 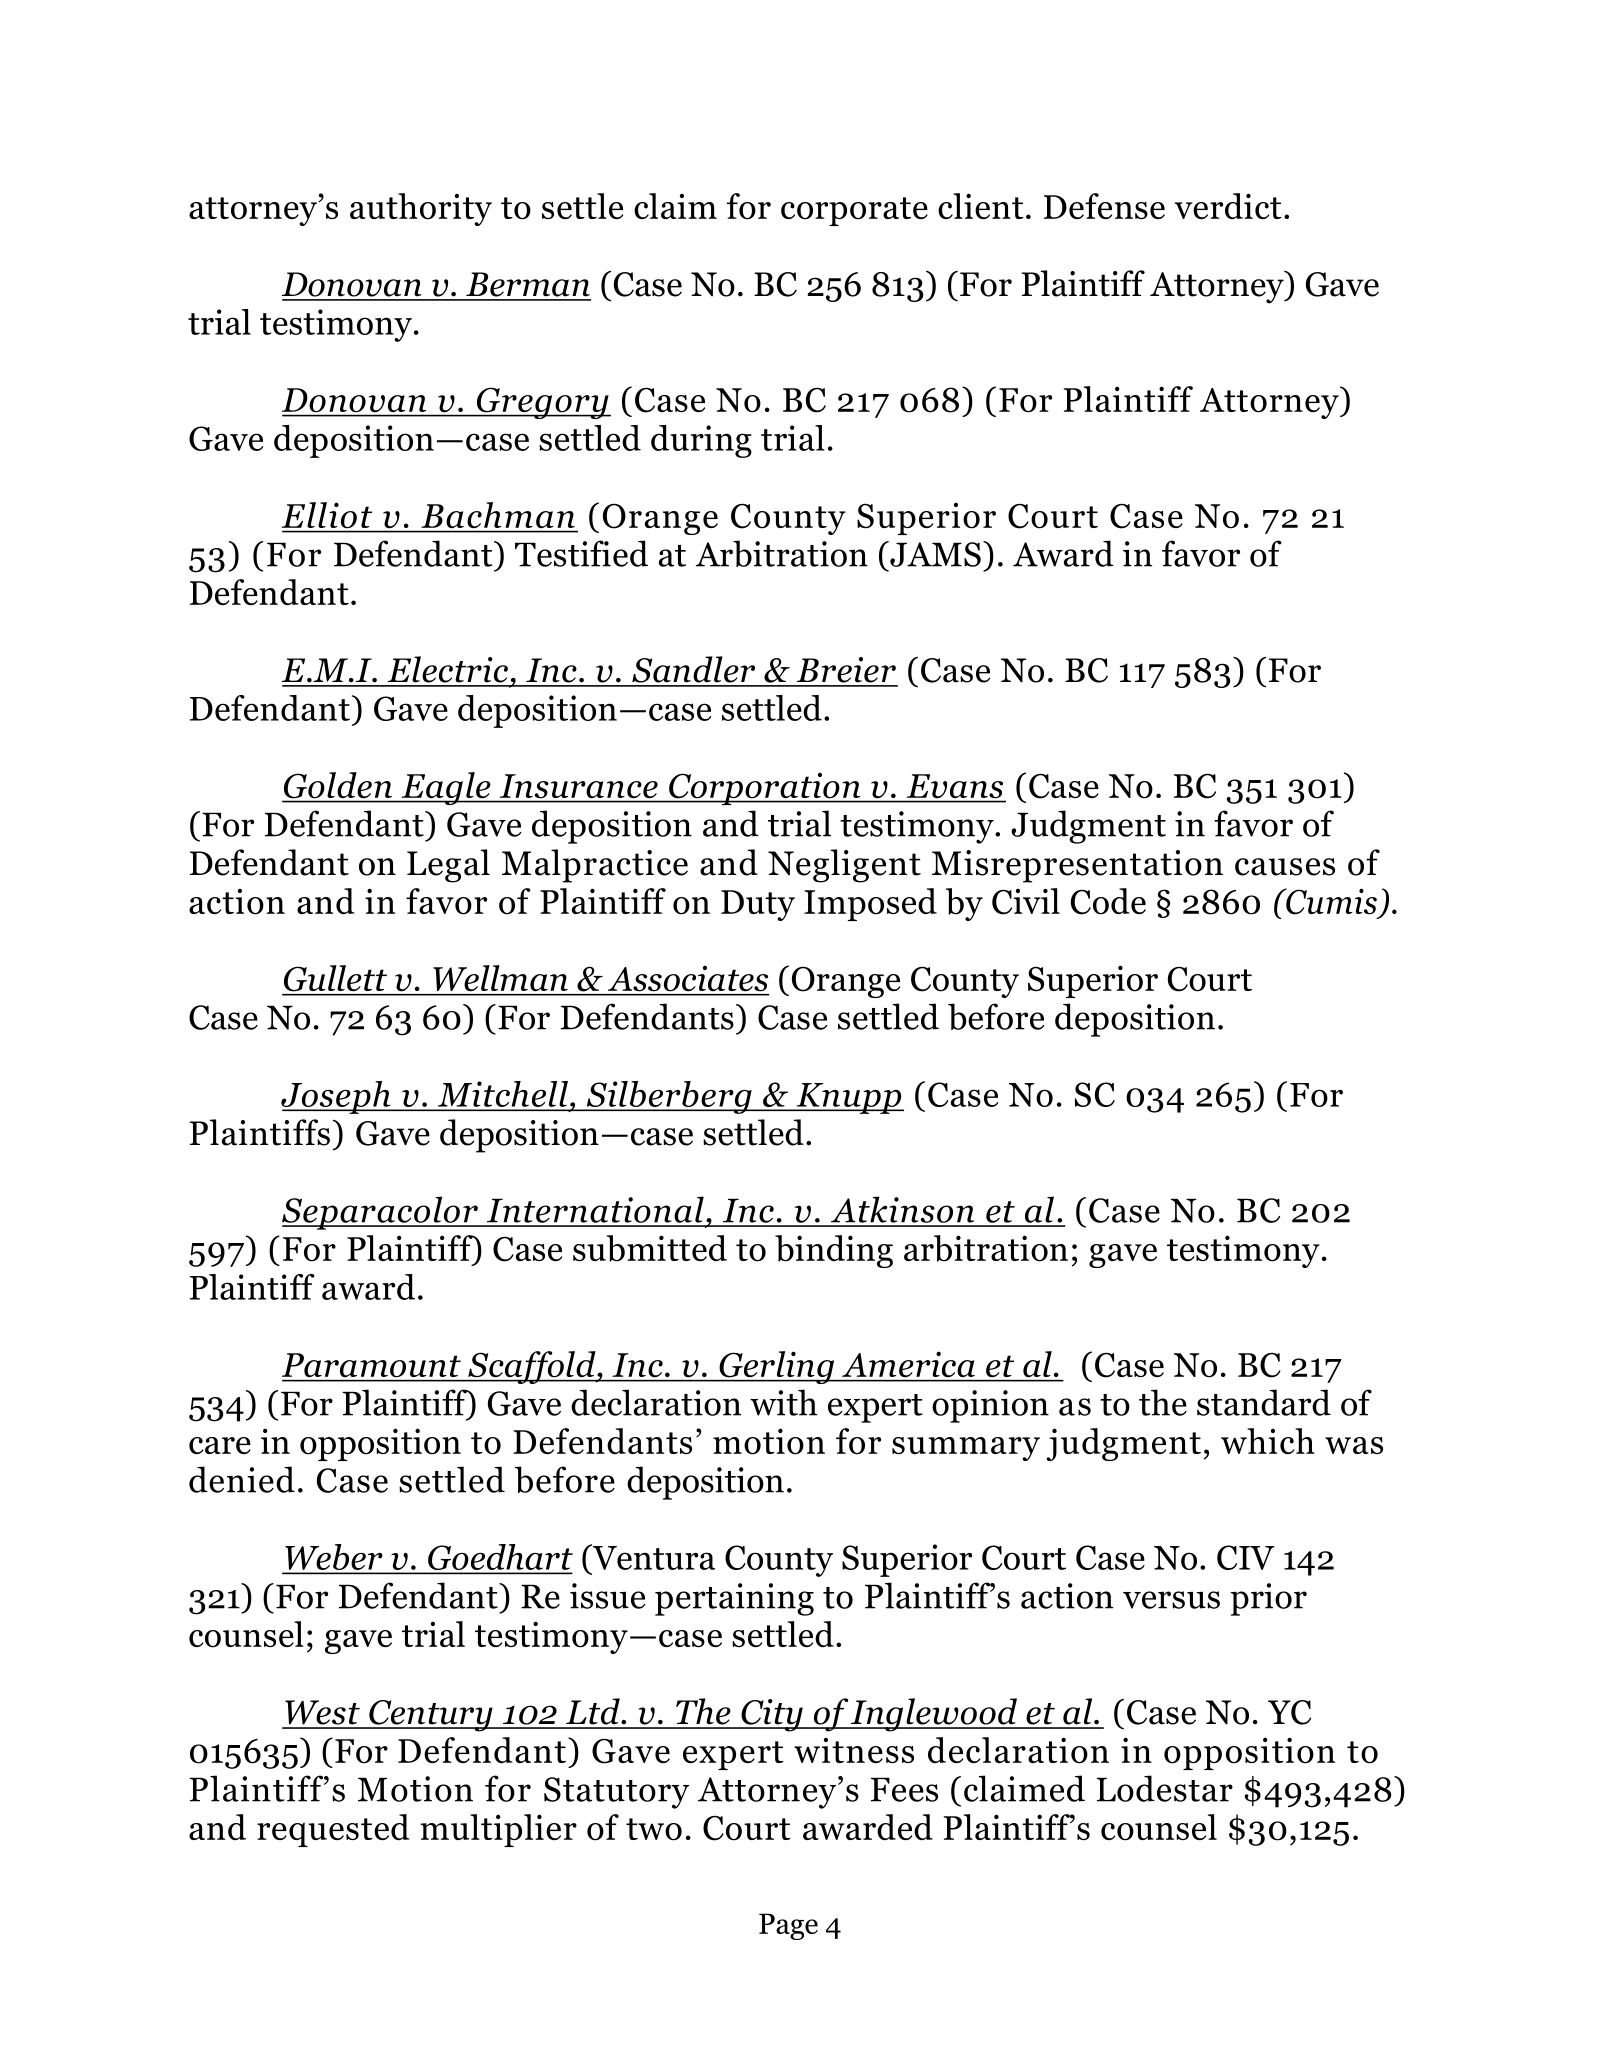 What do you see at coordinates (448, 866) in the screenshot?
I see `Legal` at bounding box center [448, 866].
